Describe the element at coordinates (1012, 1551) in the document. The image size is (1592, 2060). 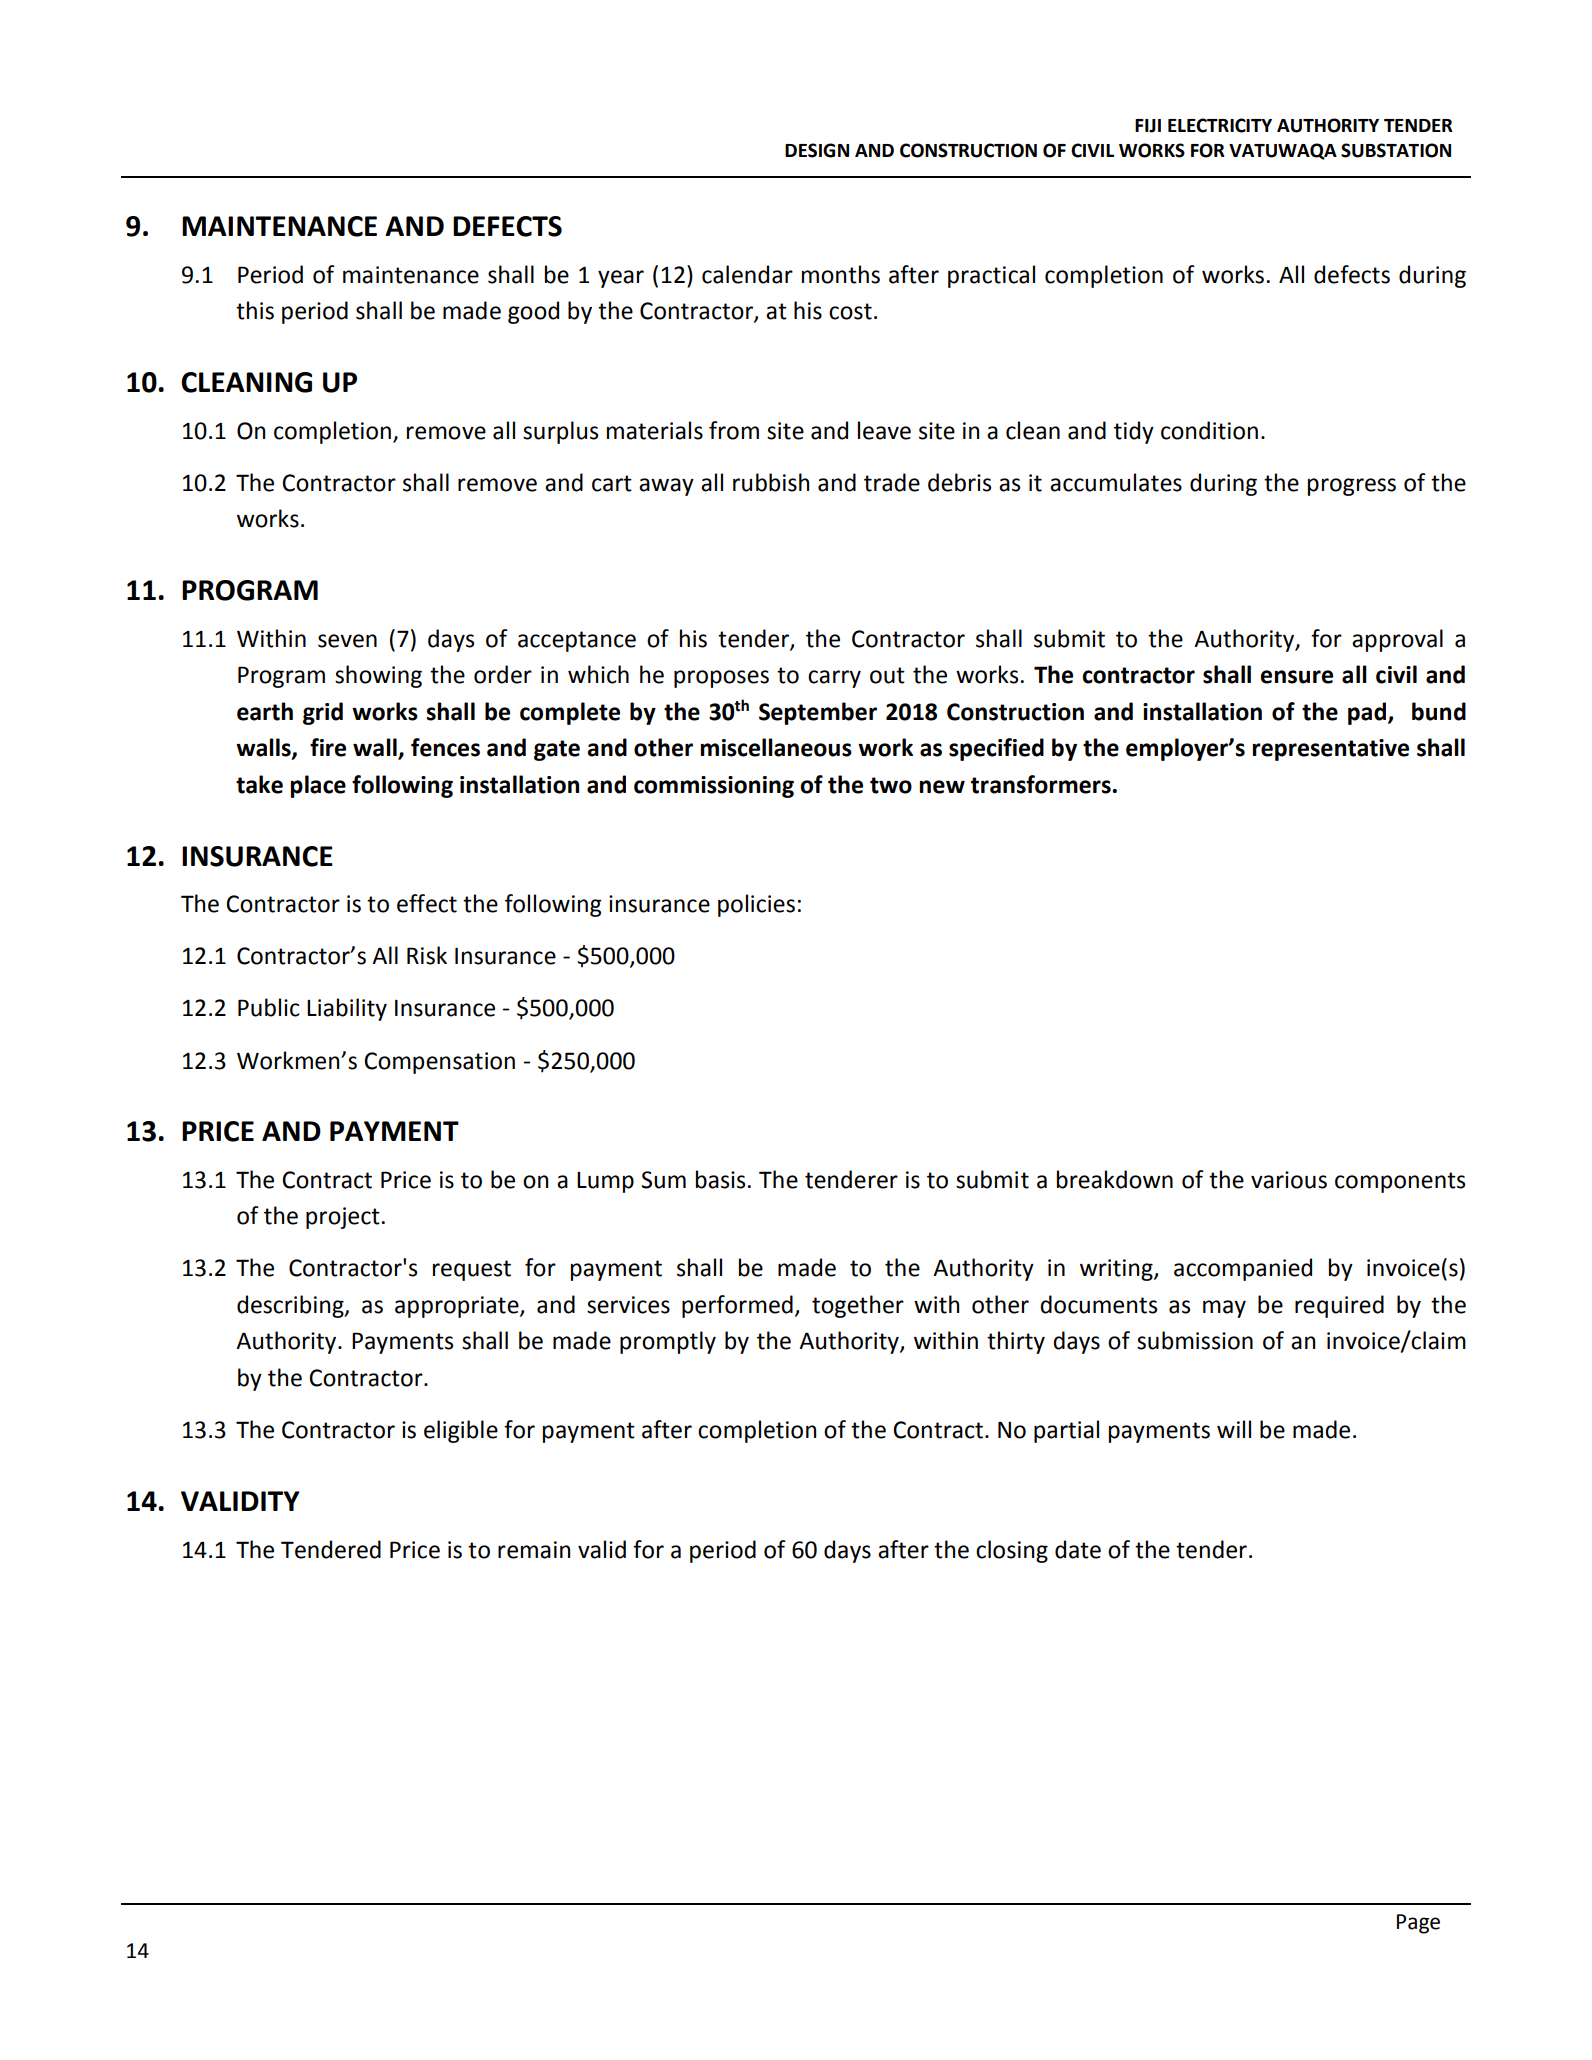
I see `closing` at that location.
